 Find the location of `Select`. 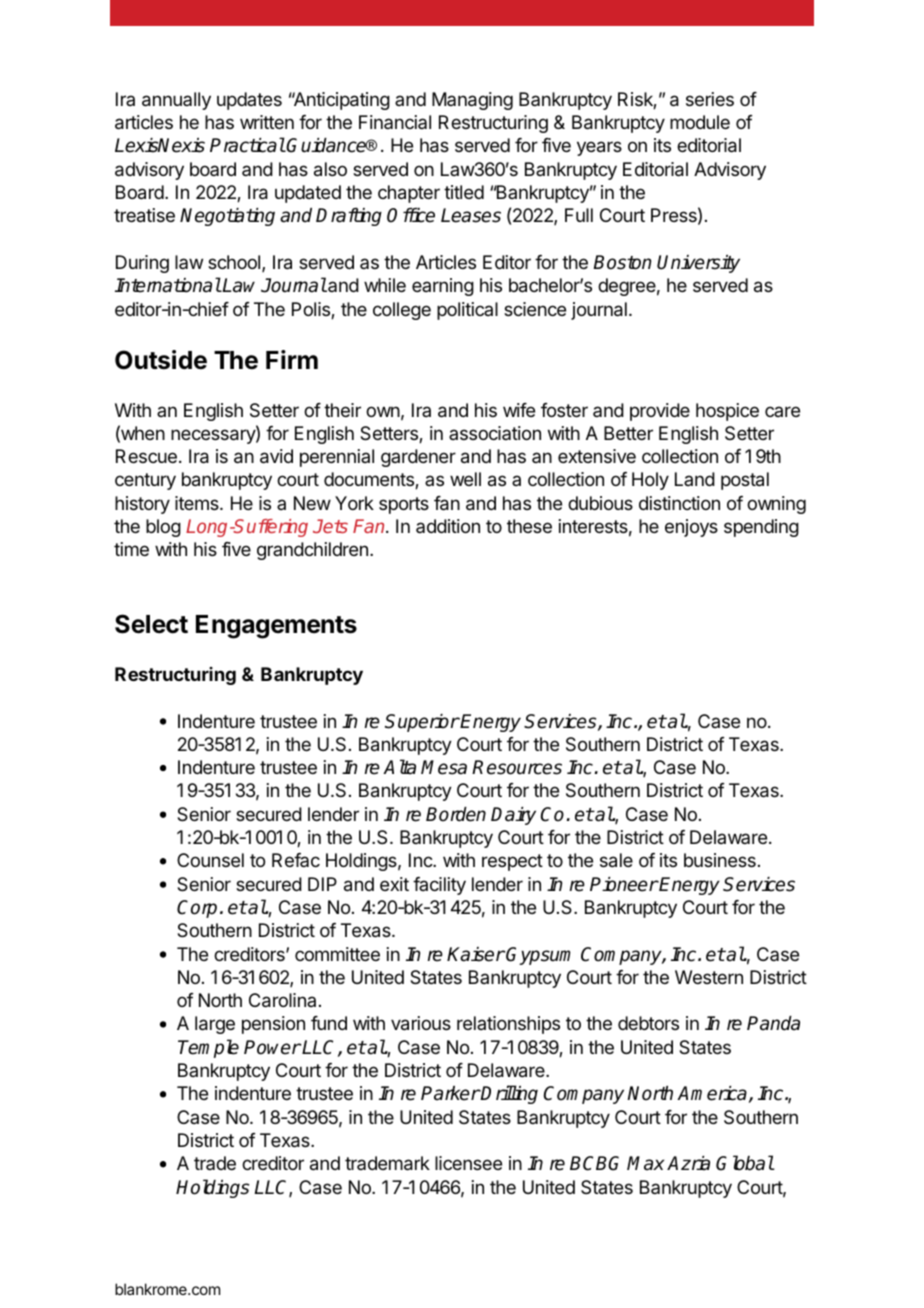

Select is located at coordinates (151, 624).
